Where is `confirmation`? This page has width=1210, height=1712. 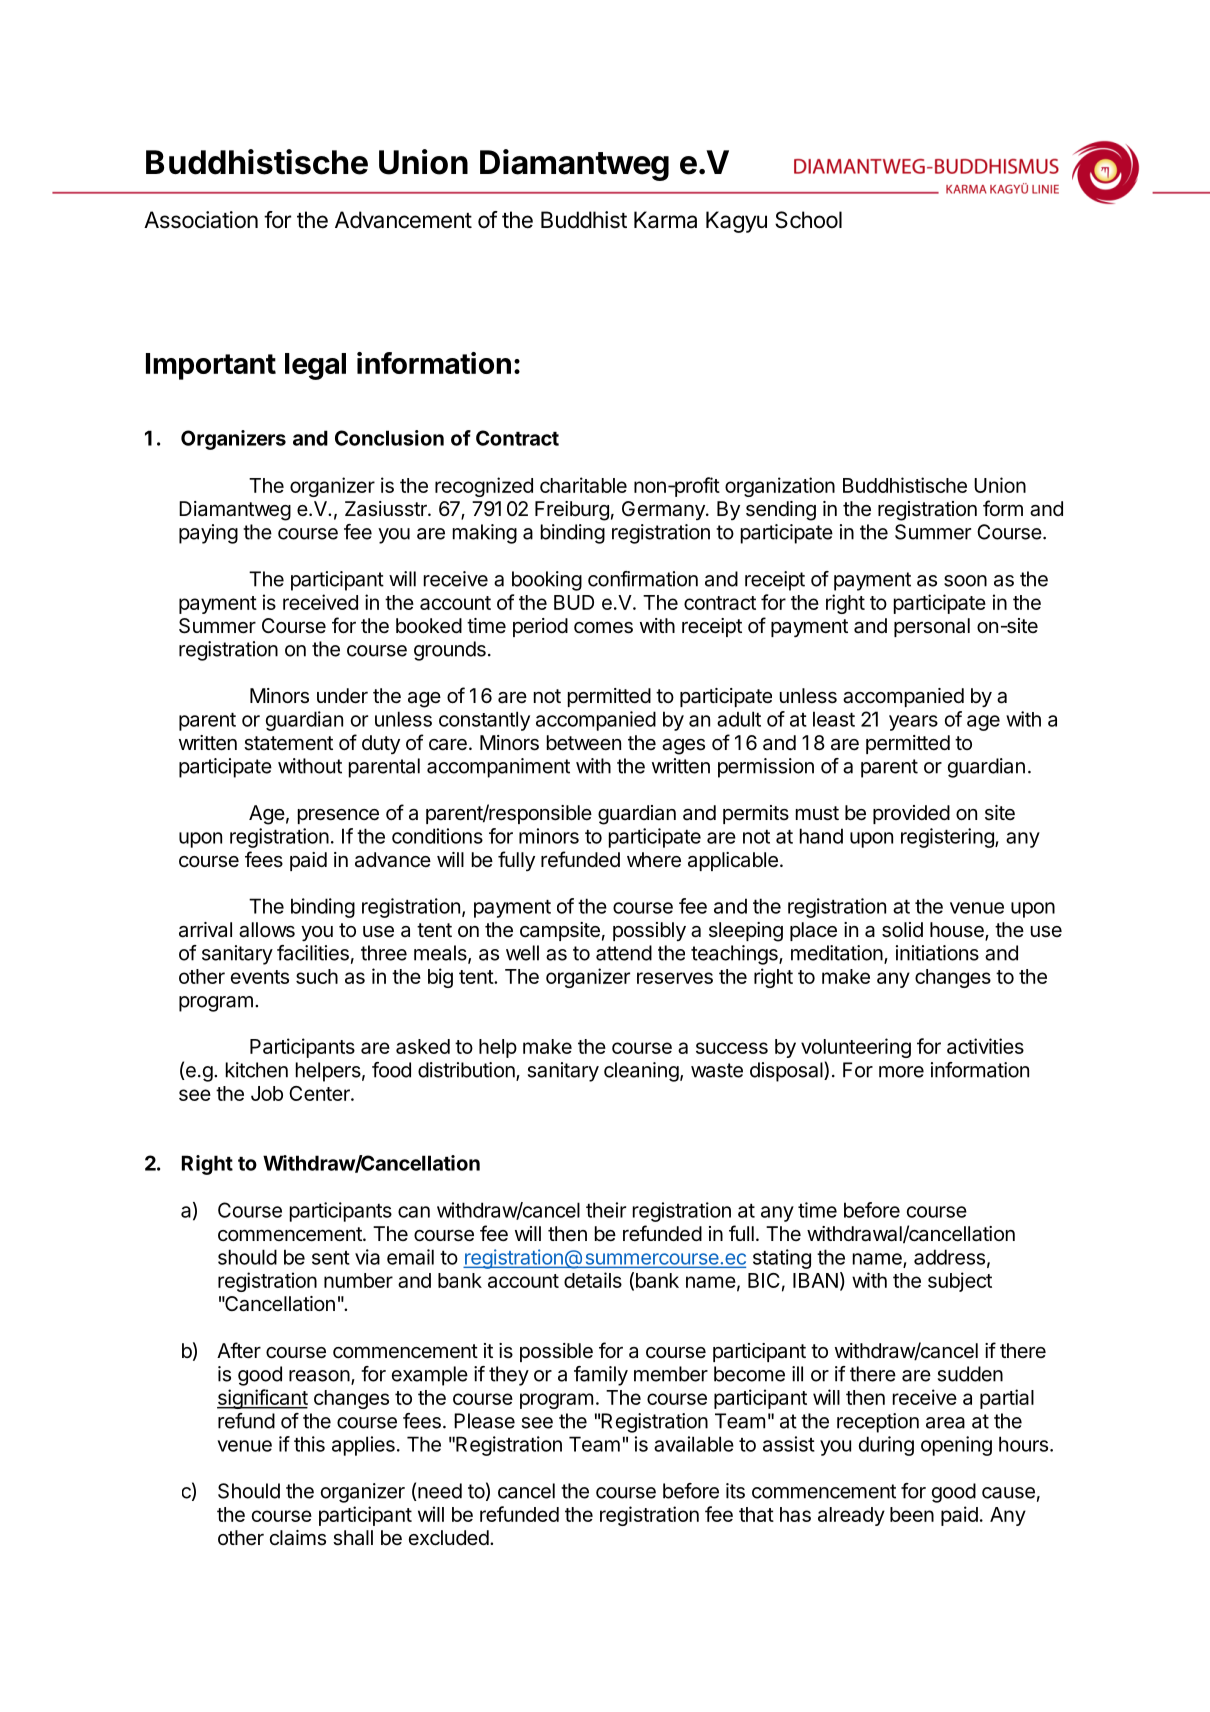
confirmation is located at coordinates (643, 579).
